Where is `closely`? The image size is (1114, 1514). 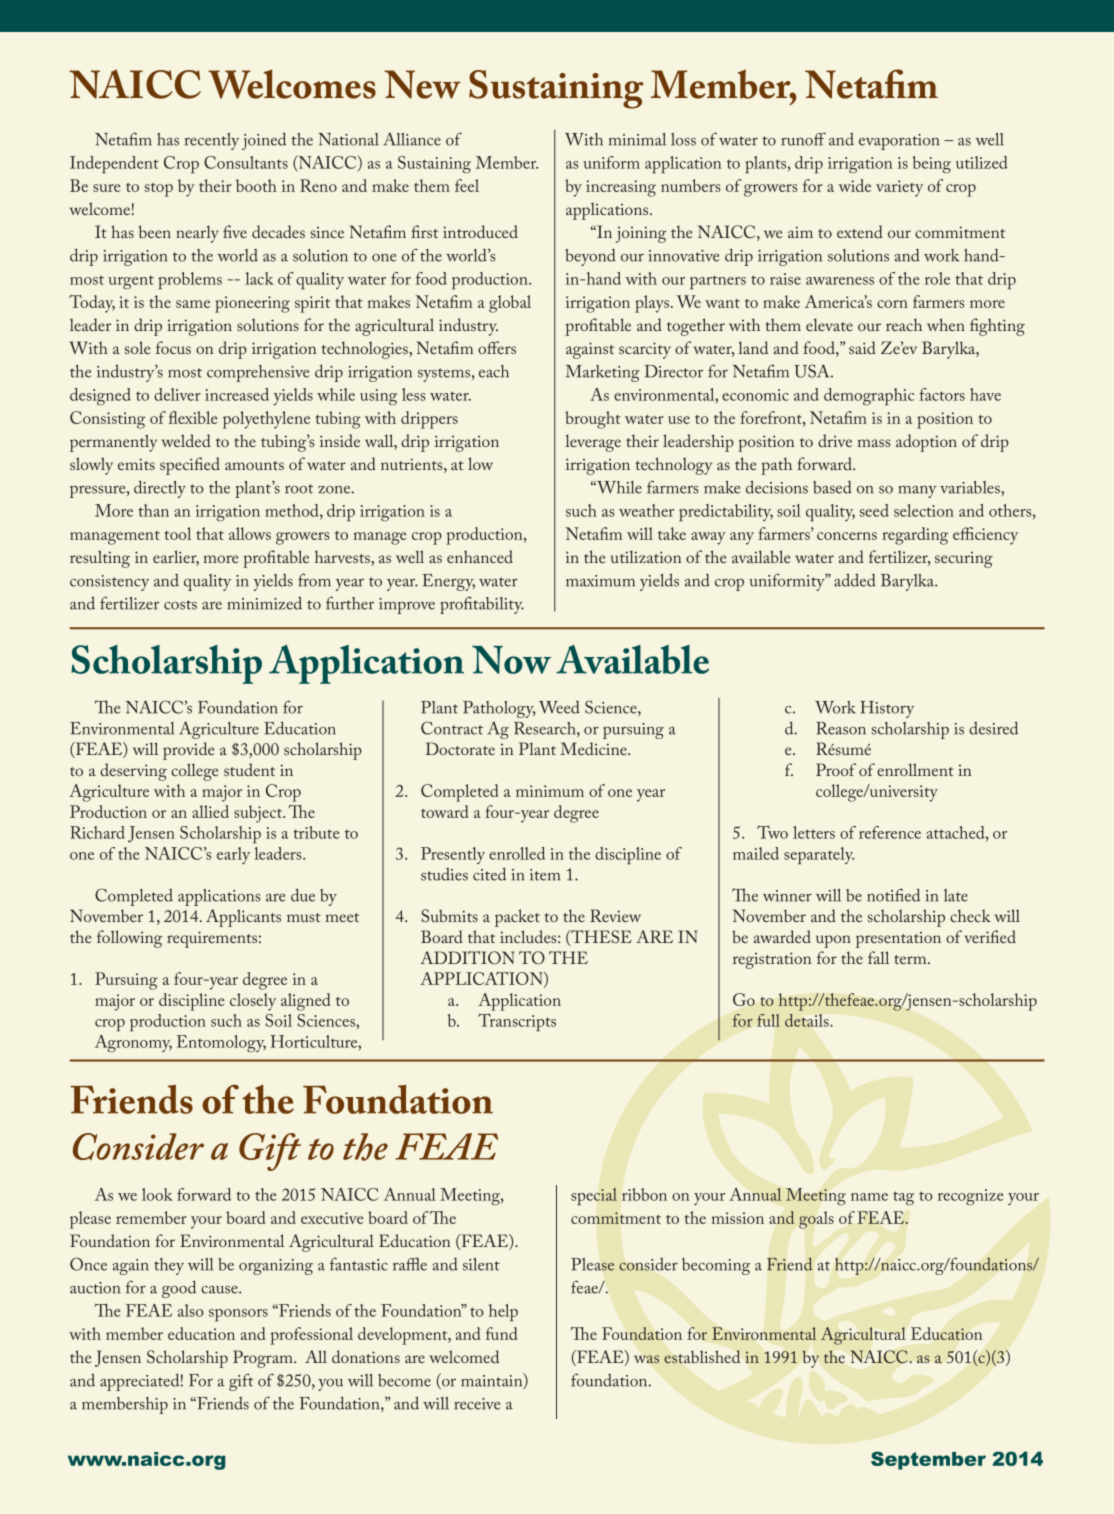
closely is located at coordinates (253, 1002).
